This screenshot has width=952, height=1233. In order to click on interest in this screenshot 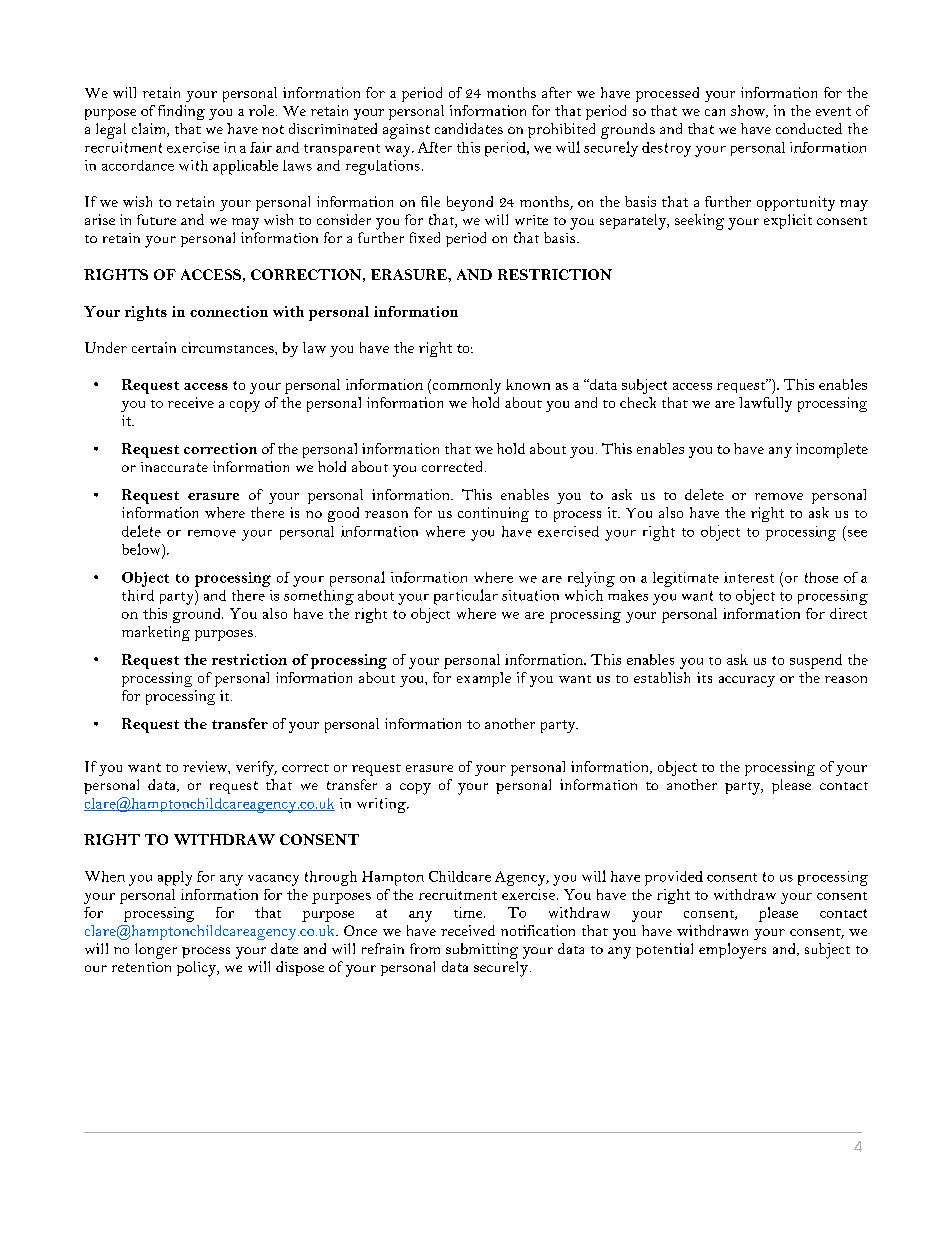, I will do `click(749, 577)`.
